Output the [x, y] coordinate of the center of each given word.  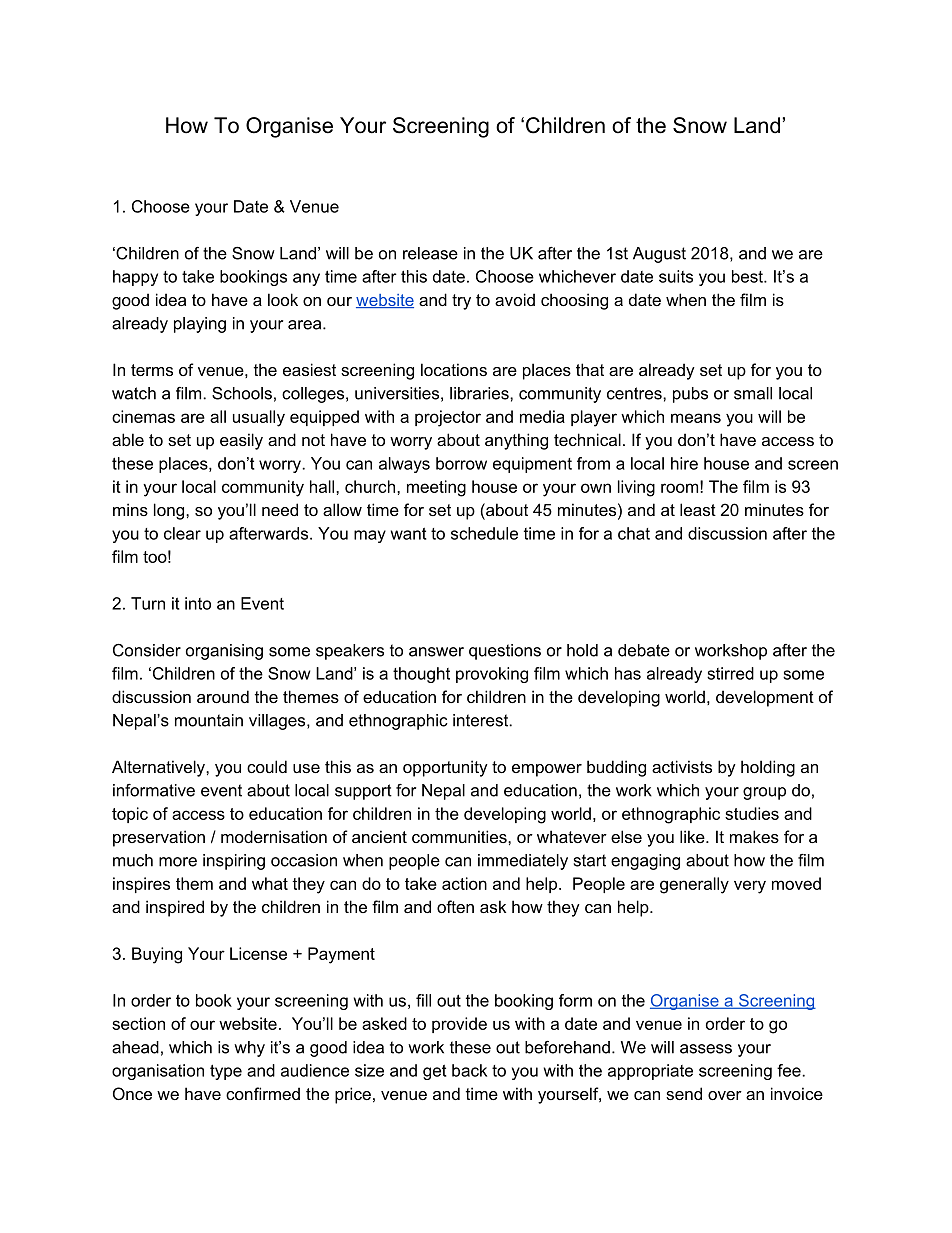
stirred [730, 673]
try [461, 302]
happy [135, 278]
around [223, 696]
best [748, 276]
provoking [492, 675]
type [226, 1072]
